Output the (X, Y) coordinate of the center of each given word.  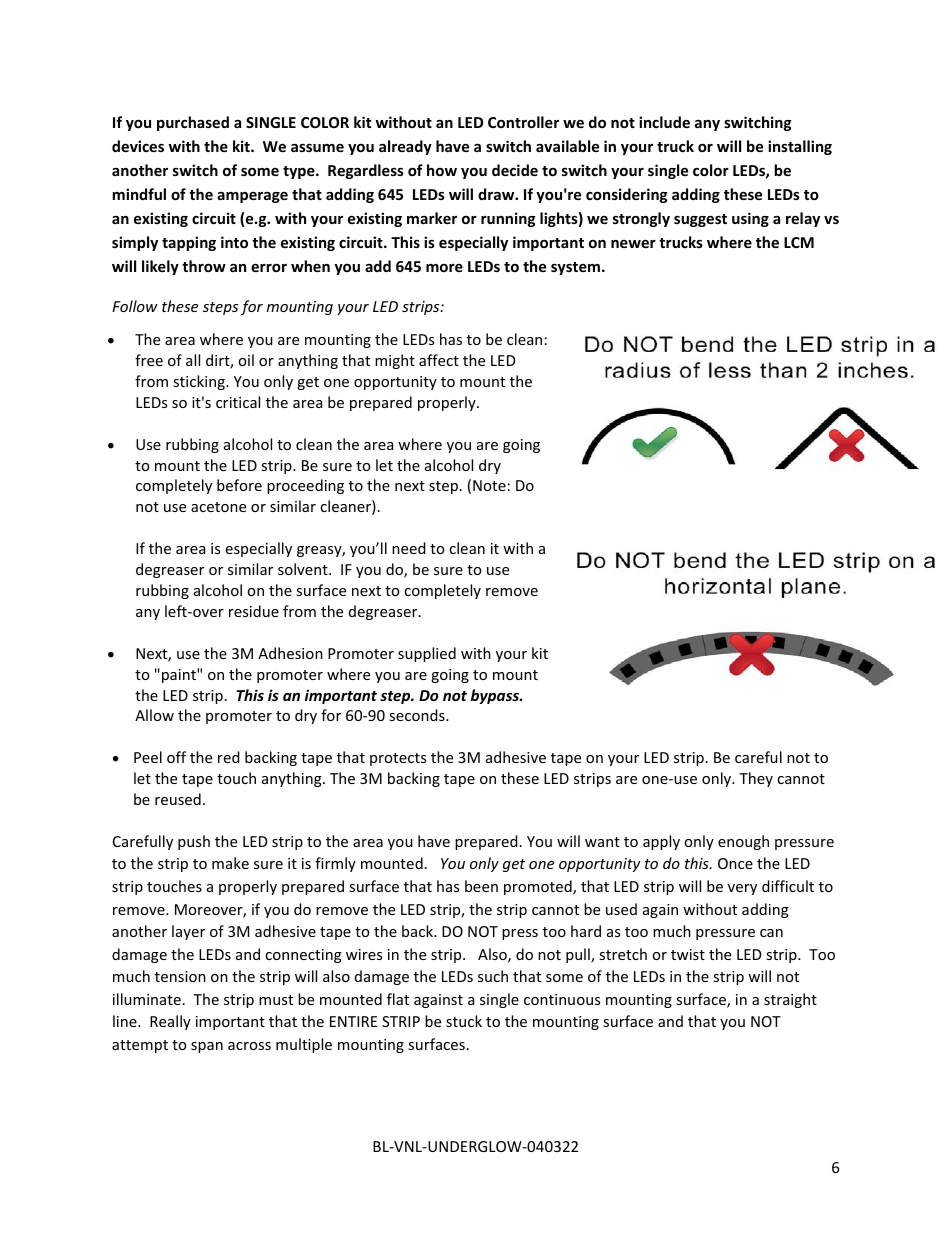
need (409, 548)
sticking (200, 382)
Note (489, 485)
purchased (193, 123)
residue (254, 611)
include (664, 122)
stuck (464, 1021)
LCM (799, 242)
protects (398, 759)
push (194, 842)
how (442, 170)
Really (170, 1022)
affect (439, 360)
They (756, 779)
